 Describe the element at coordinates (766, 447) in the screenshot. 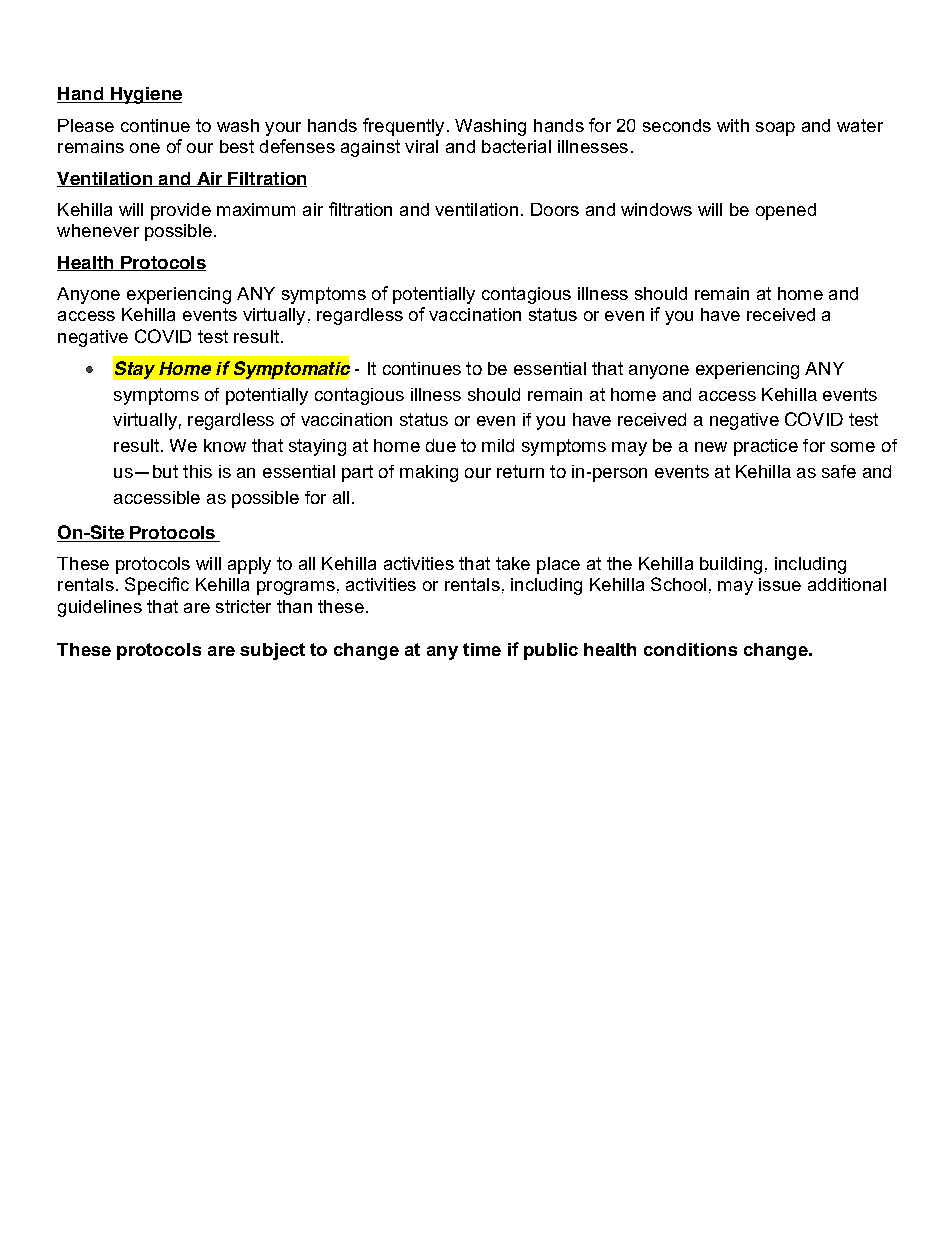

I see `practice` at that location.
